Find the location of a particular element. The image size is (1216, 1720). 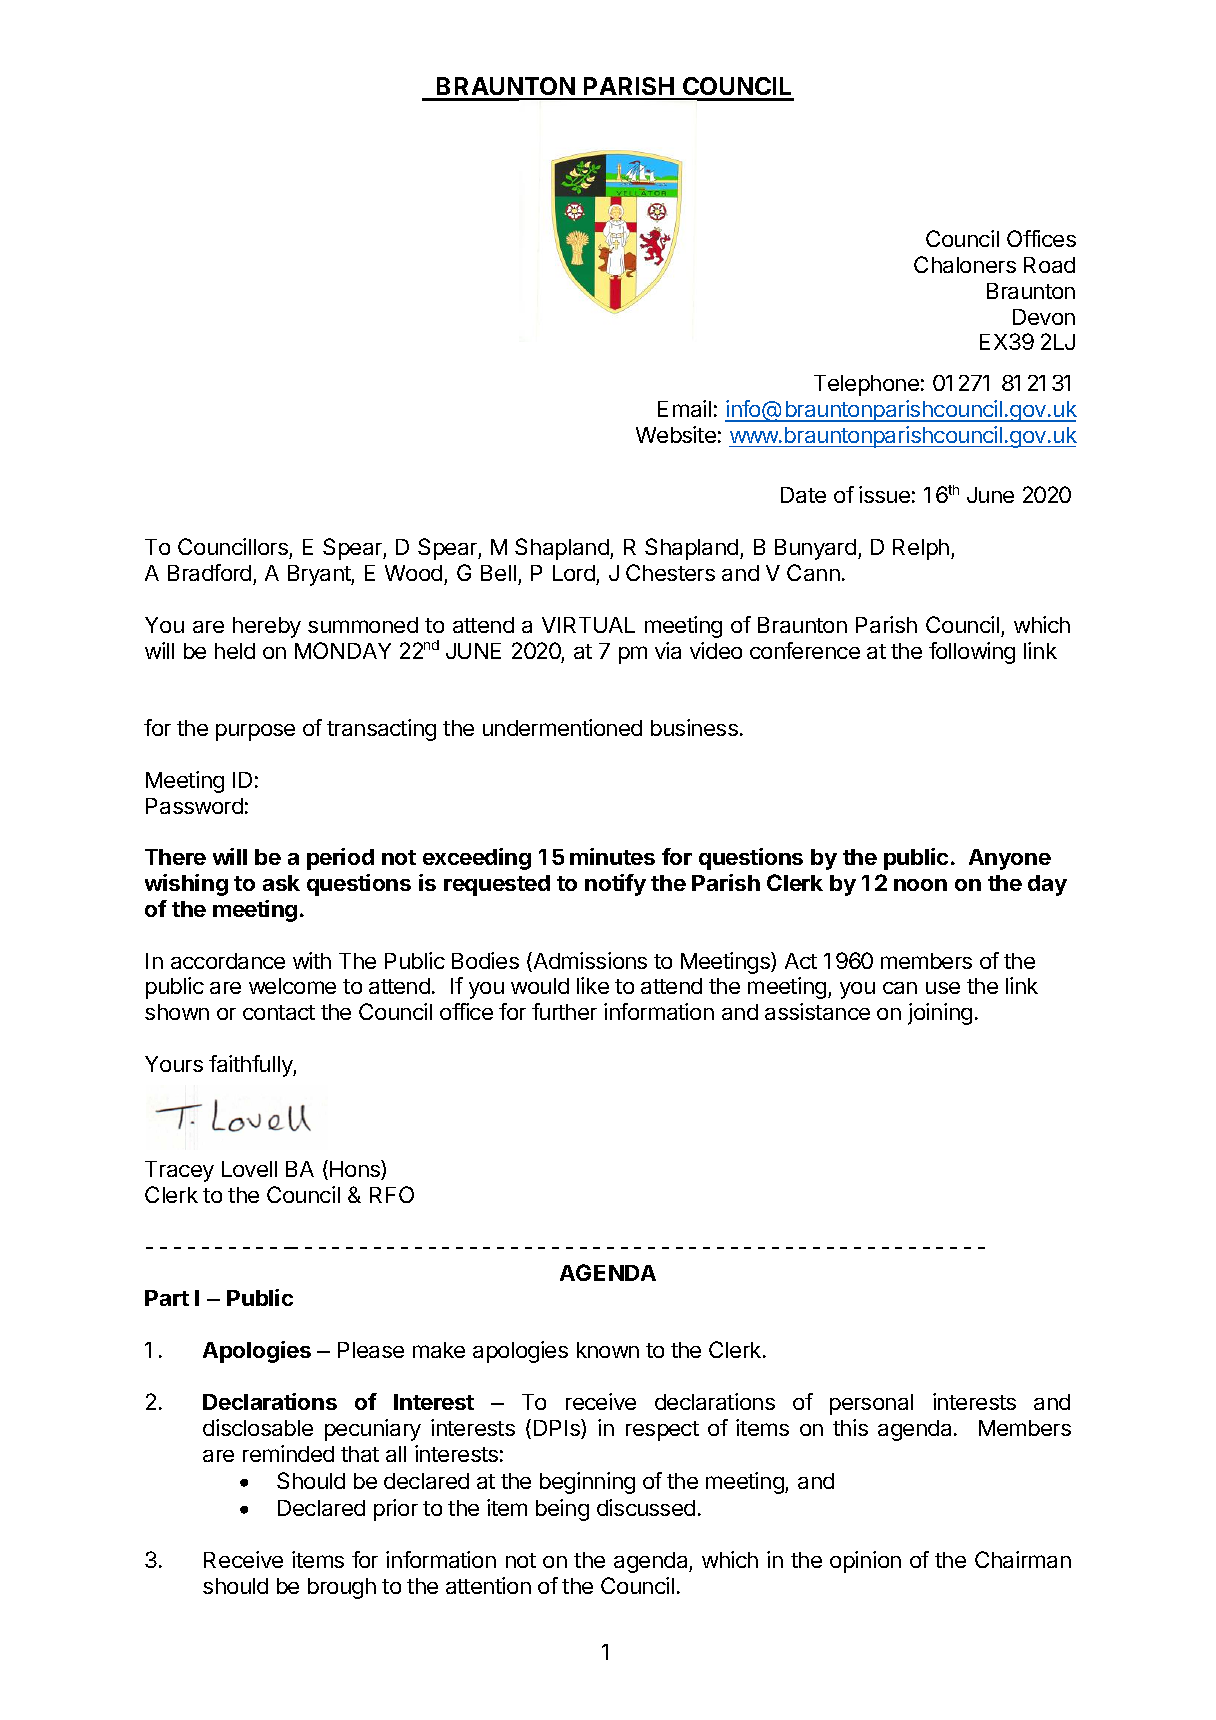

Devon is located at coordinates (1044, 317).
